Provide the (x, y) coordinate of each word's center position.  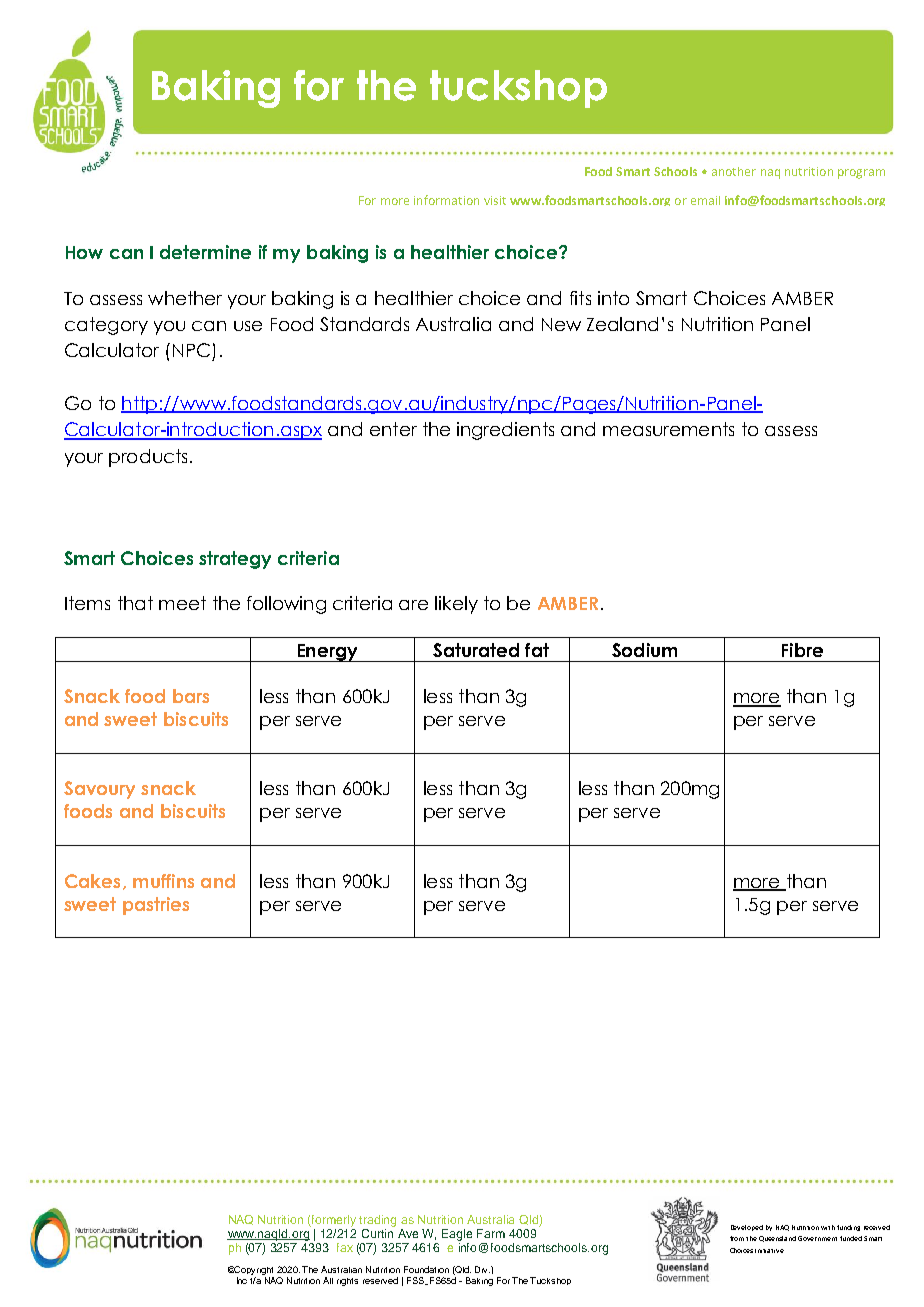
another (734, 171)
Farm (491, 1233)
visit (495, 200)
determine (205, 252)
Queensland (777, 1239)
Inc (242, 1280)
